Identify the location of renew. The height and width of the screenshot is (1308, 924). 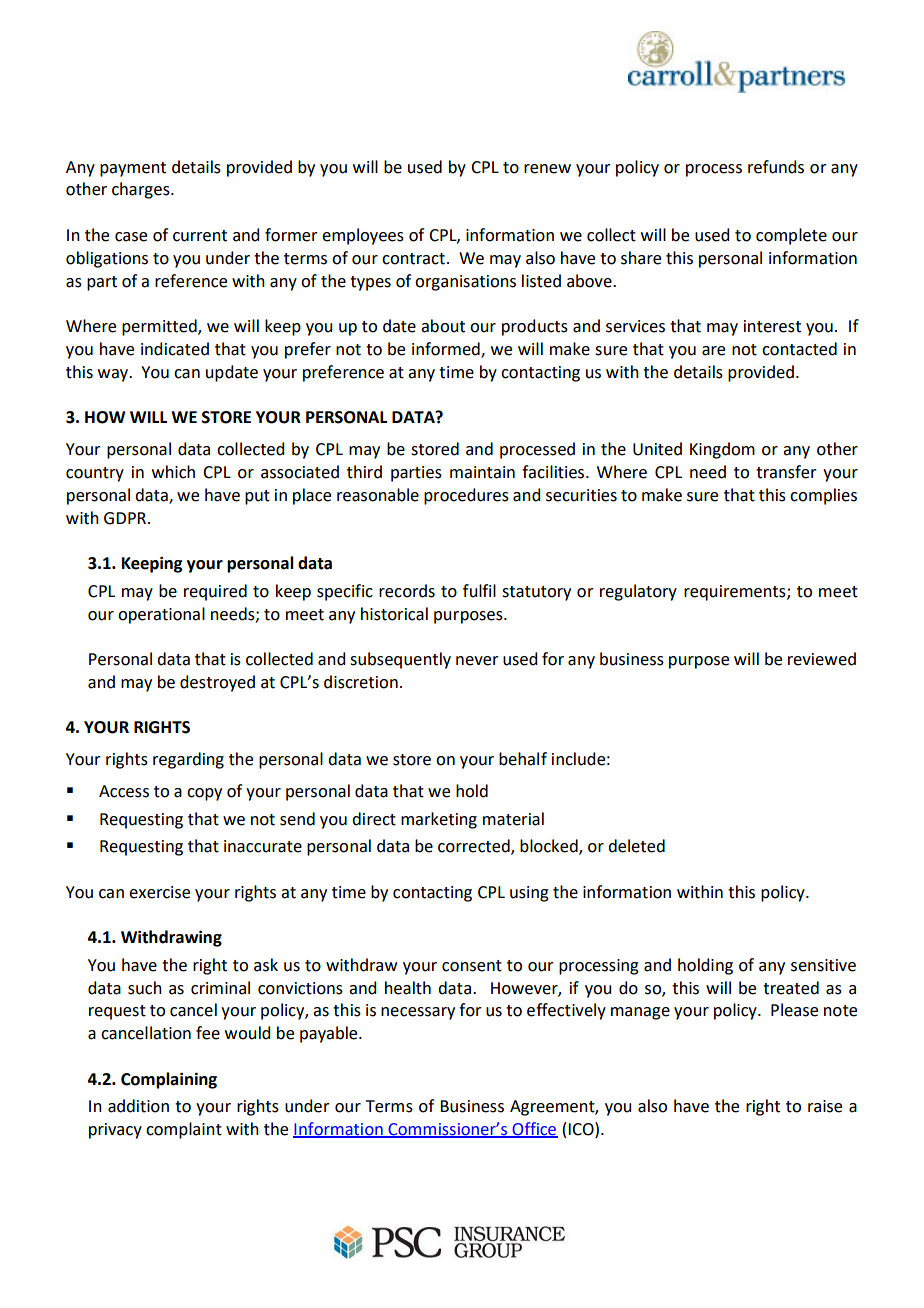
(547, 169).
